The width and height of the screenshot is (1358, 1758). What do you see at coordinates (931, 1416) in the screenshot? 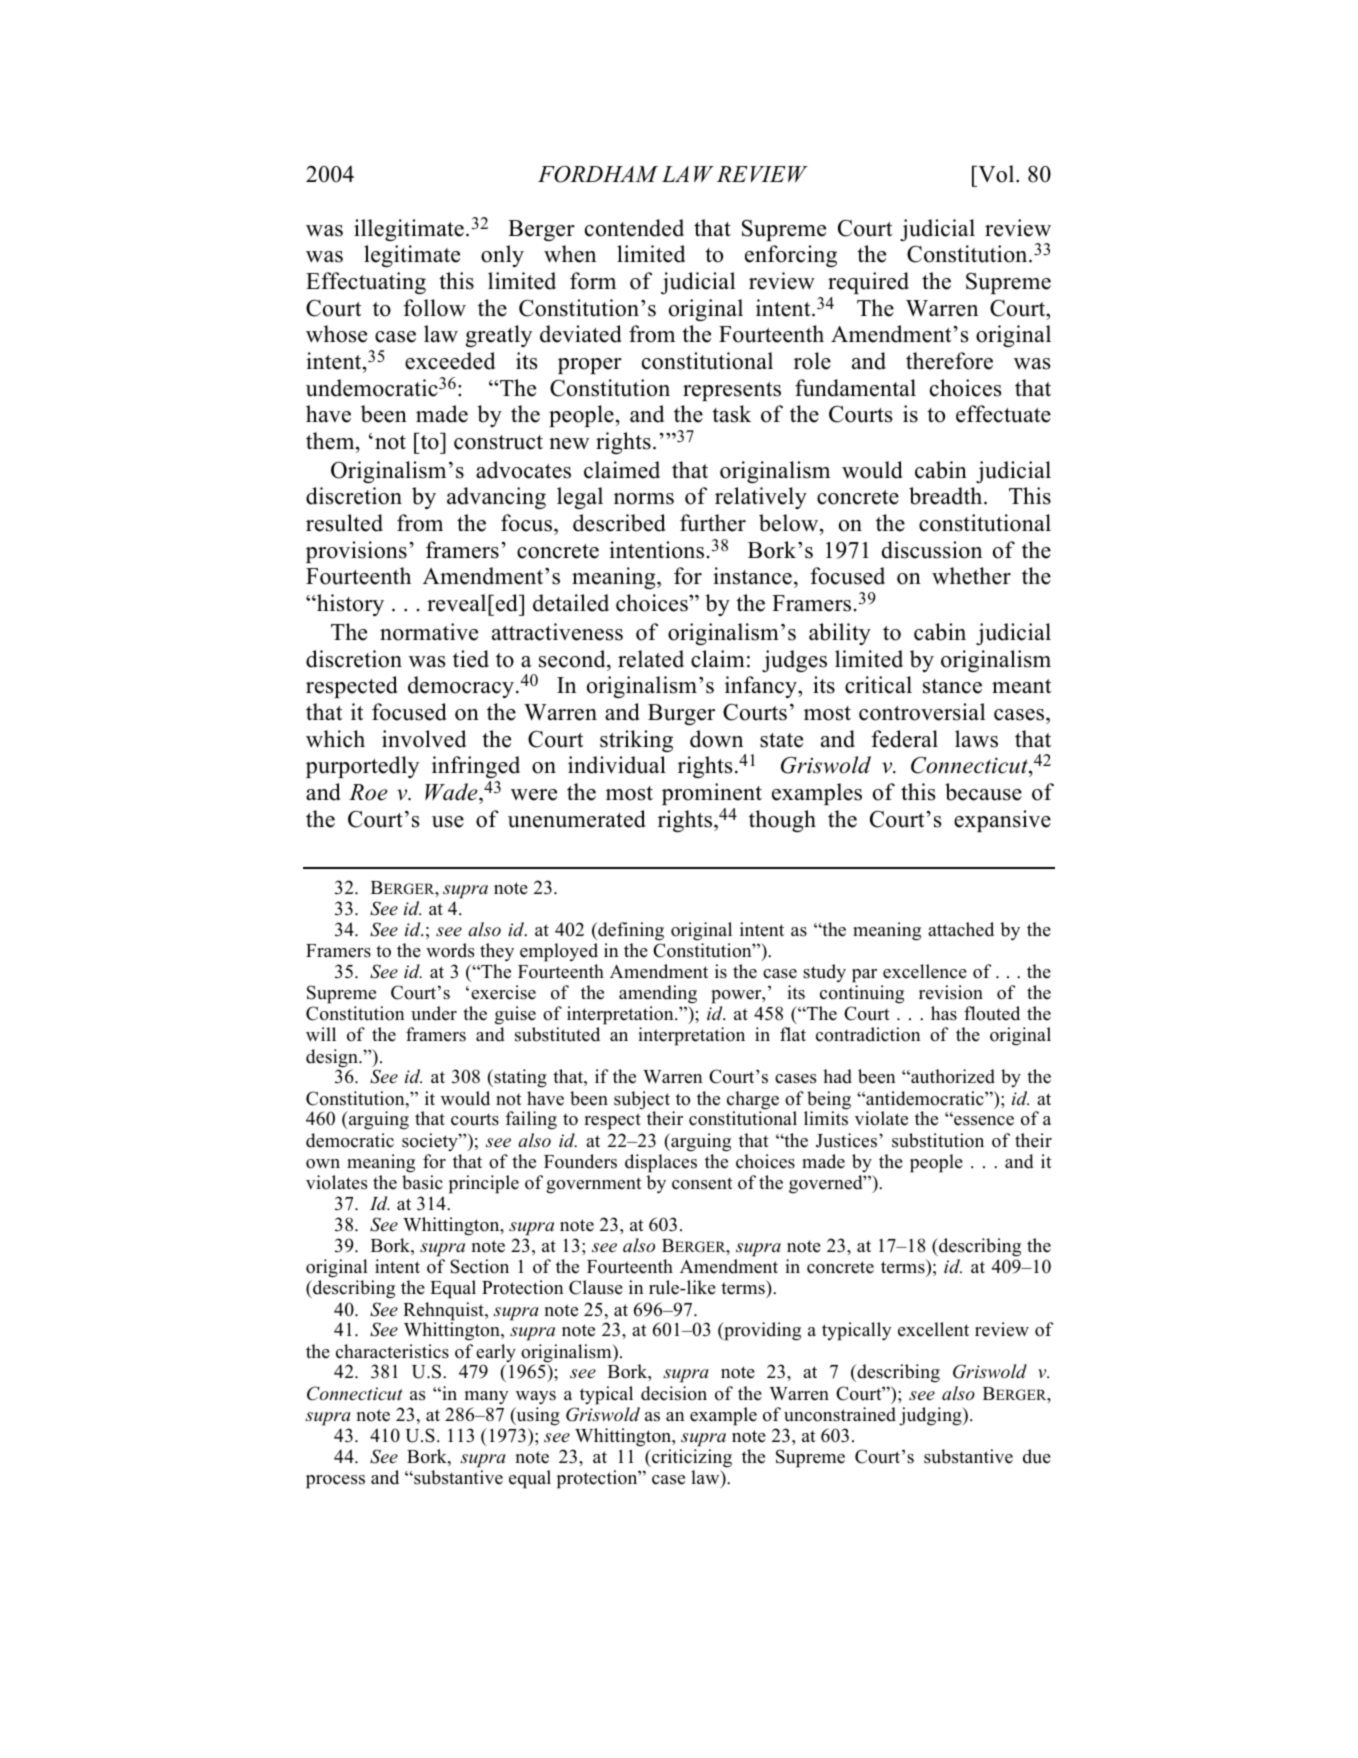
I see `judging` at bounding box center [931, 1416].
